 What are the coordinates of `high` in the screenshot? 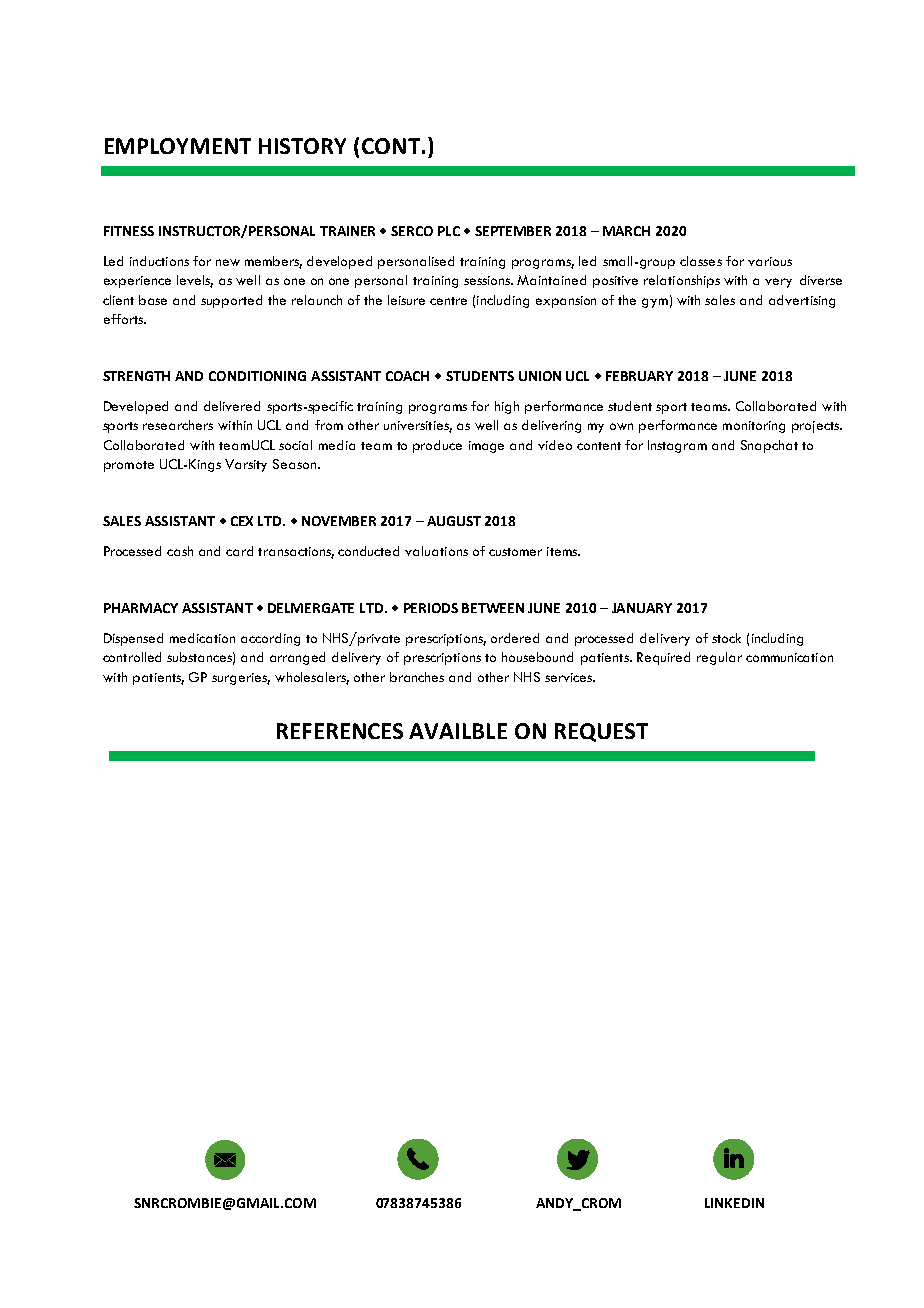 It's located at (507, 407).
